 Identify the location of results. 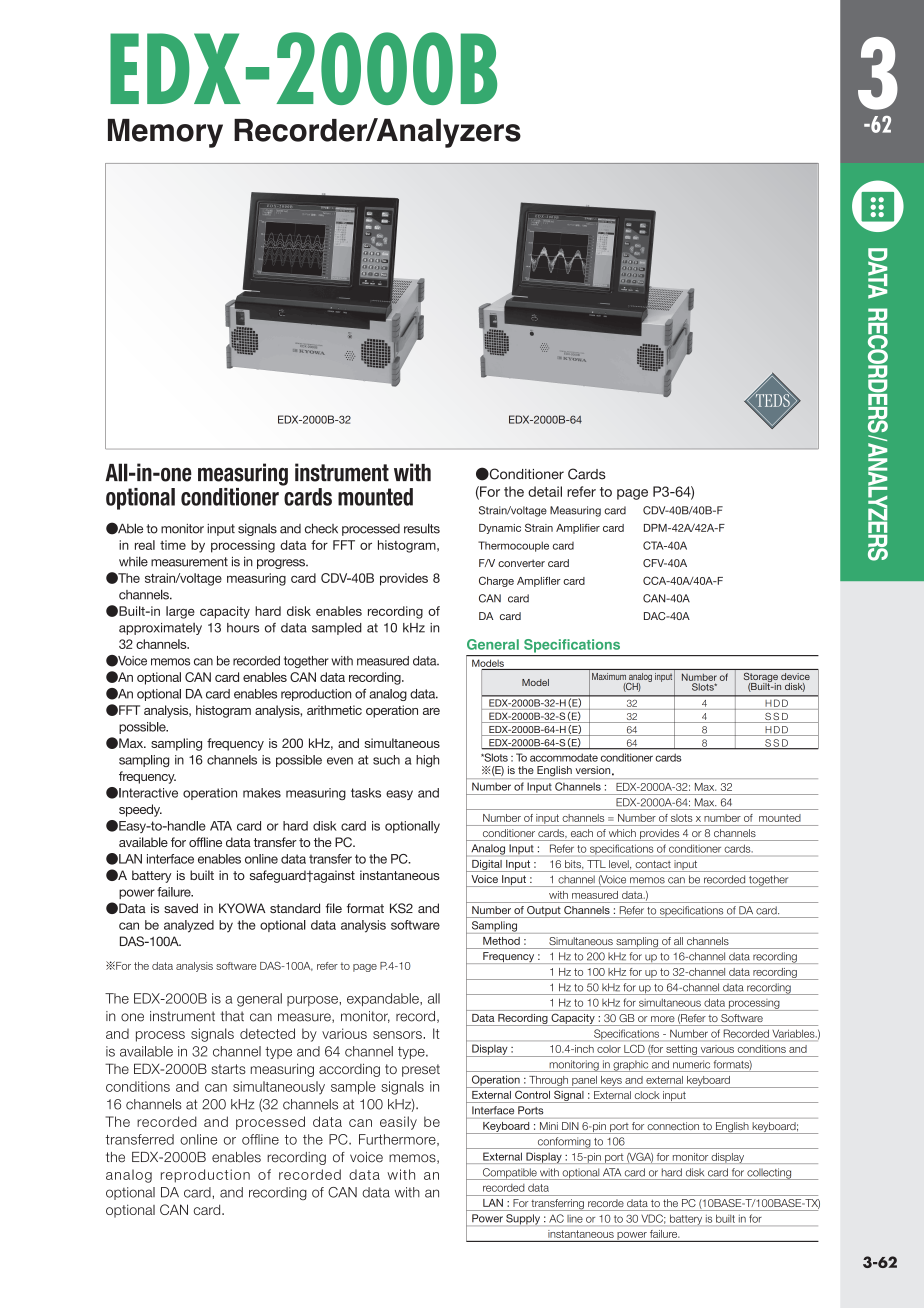
(422, 528).
